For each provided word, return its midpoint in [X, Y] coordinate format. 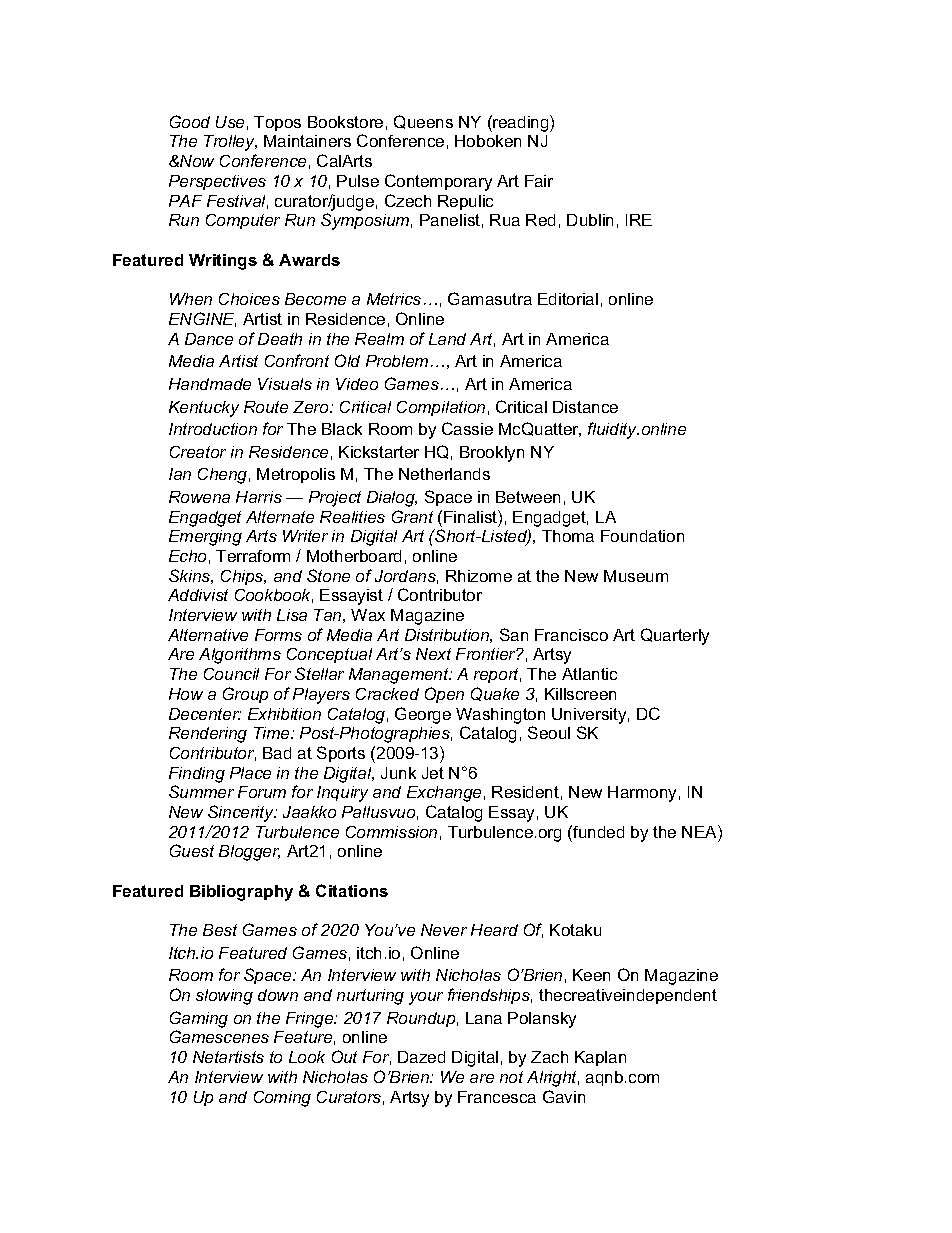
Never [444, 930]
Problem [397, 361]
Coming [282, 1099]
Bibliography [241, 893]
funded [597, 831]
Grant [412, 516]
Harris [259, 497]
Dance [209, 339]
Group [245, 695]
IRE [639, 220]
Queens [423, 122]
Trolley [230, 143]
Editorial [568, 299]
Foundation [642, 536]
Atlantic [589, 674]
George [423, 715]
